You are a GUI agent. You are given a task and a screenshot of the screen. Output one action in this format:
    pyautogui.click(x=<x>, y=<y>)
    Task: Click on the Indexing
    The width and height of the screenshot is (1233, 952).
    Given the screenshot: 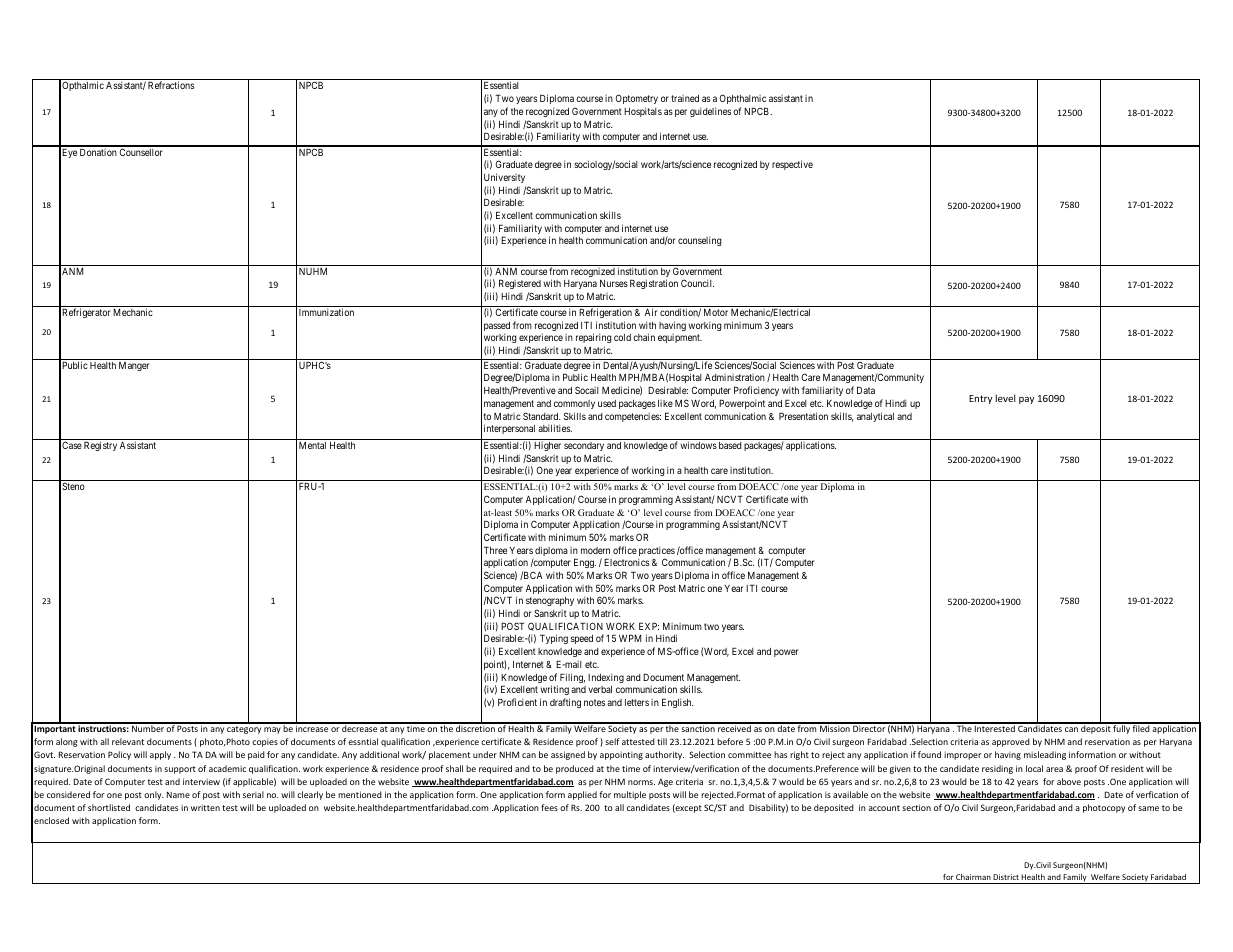 What is the action you would take?
    pyautogui.click(x=606, y=678)
